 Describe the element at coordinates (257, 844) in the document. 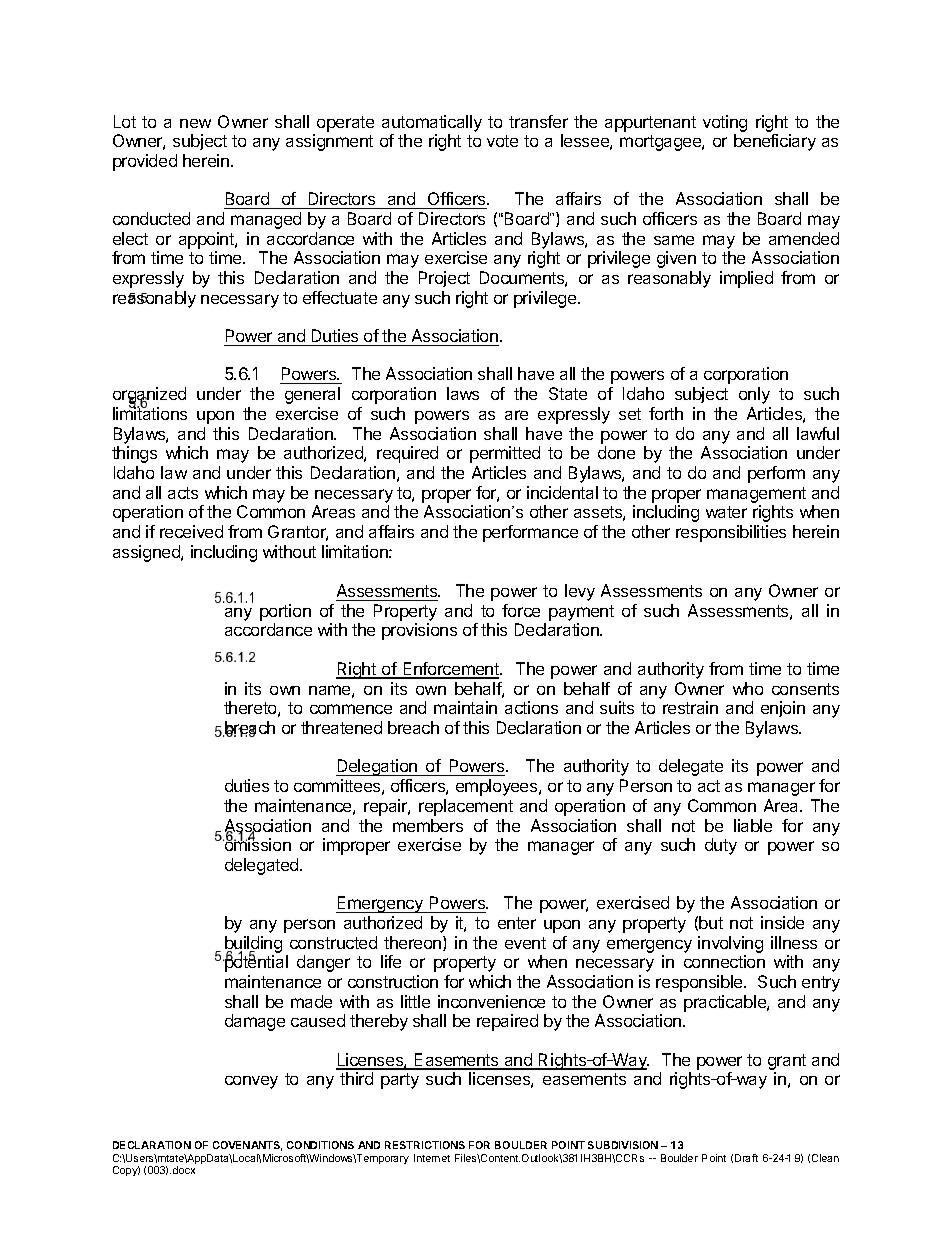

I see `omission` at that location.
